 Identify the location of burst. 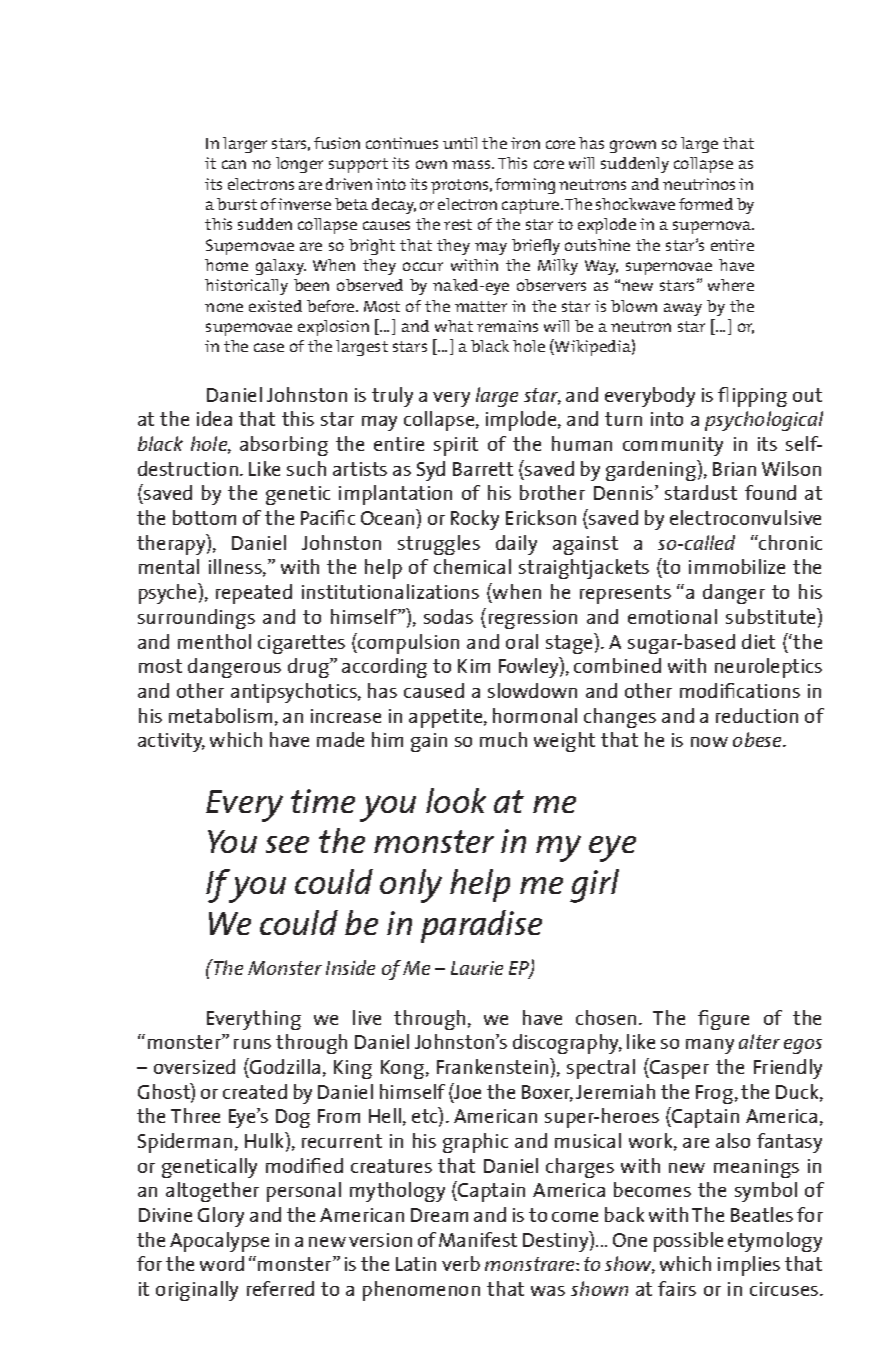
(237, 204).
